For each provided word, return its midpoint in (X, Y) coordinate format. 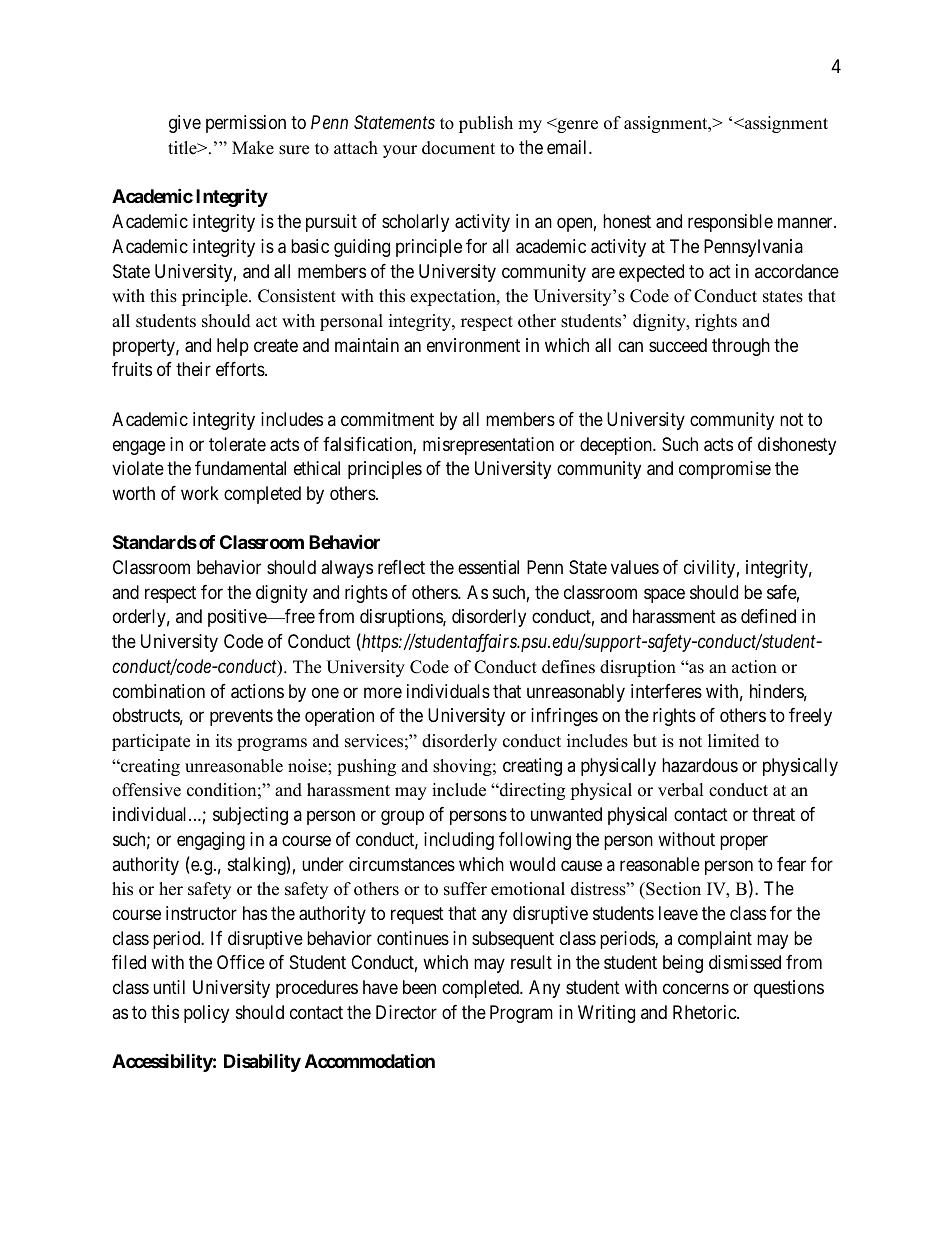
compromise (725, 470)
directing (531, 791)
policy (206, 1014)
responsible (730, 223)
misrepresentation (488, 446)
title (183, 148)
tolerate (237, 444)
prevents (241, 718)
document (458, 148)
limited (734, 741)
